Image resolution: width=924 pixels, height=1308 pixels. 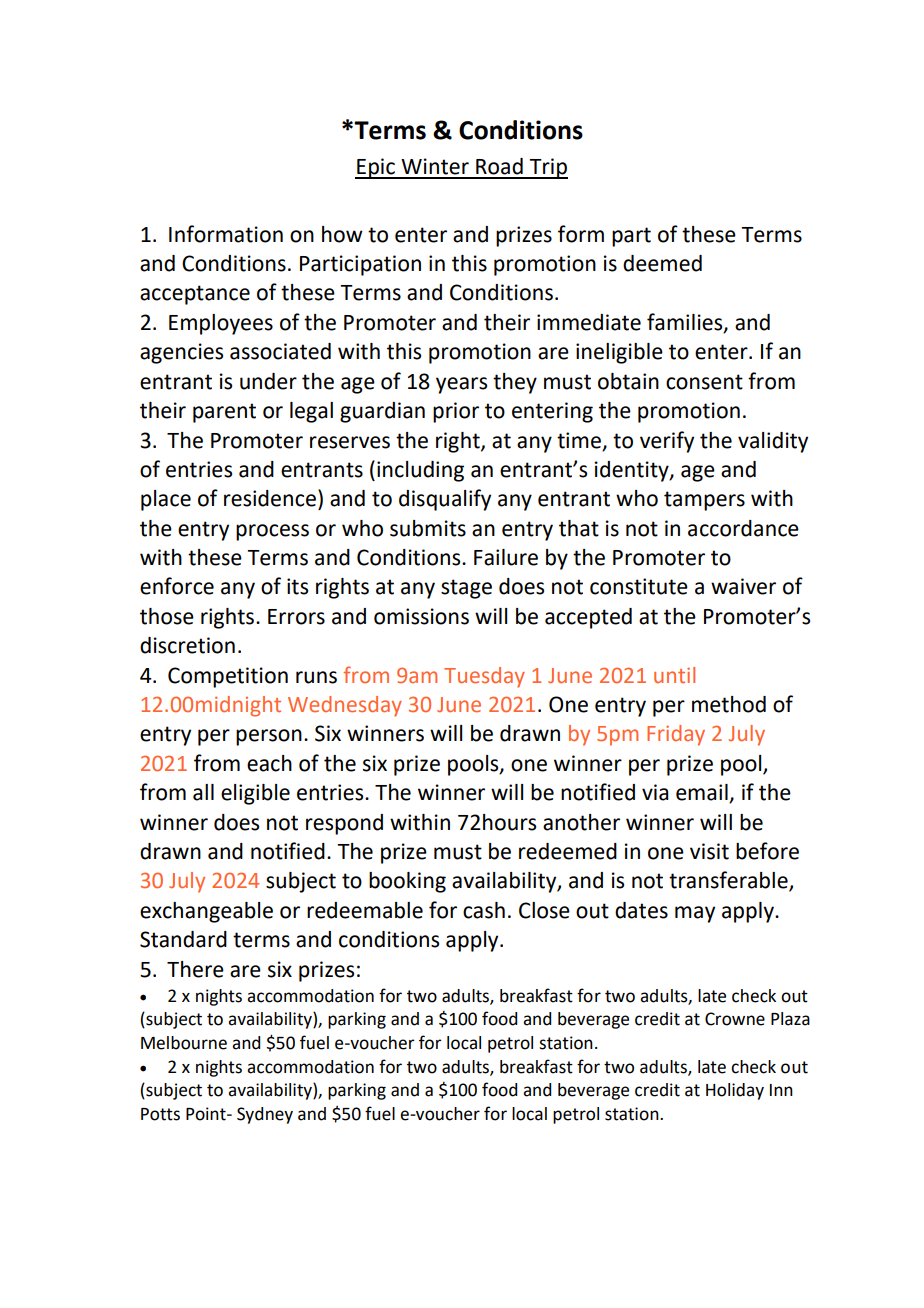 I want to click on another, so click(x=581, y=822).
